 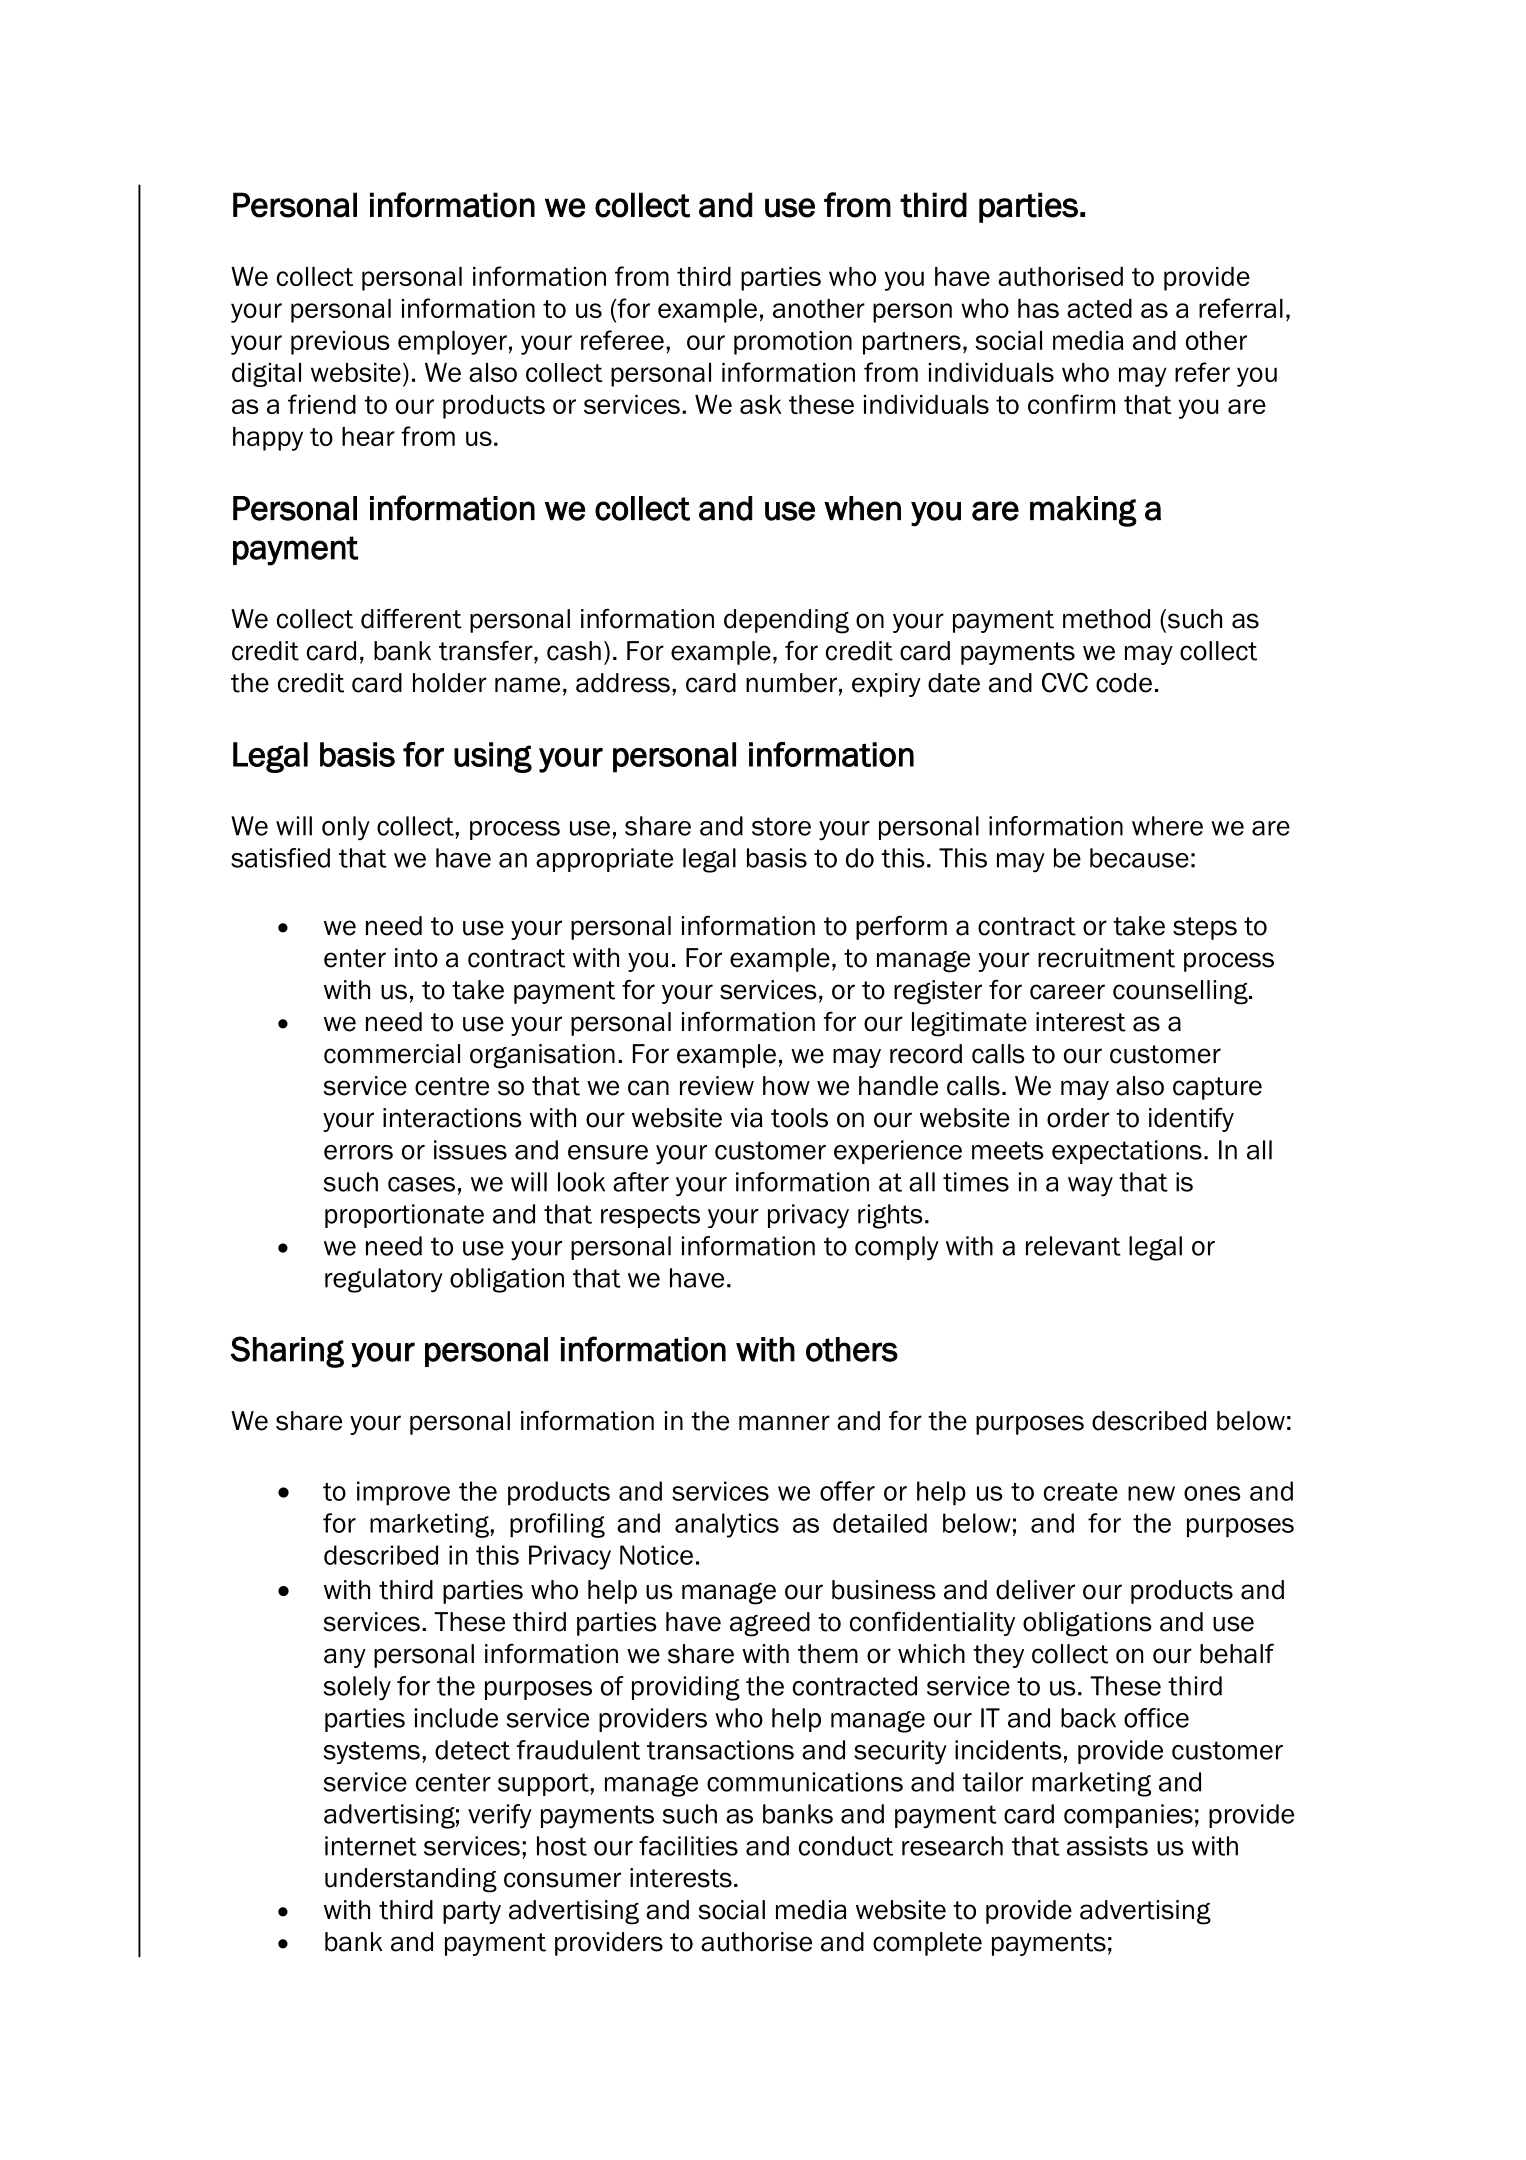 I want to click on via, so click(x=746, y=1118).
